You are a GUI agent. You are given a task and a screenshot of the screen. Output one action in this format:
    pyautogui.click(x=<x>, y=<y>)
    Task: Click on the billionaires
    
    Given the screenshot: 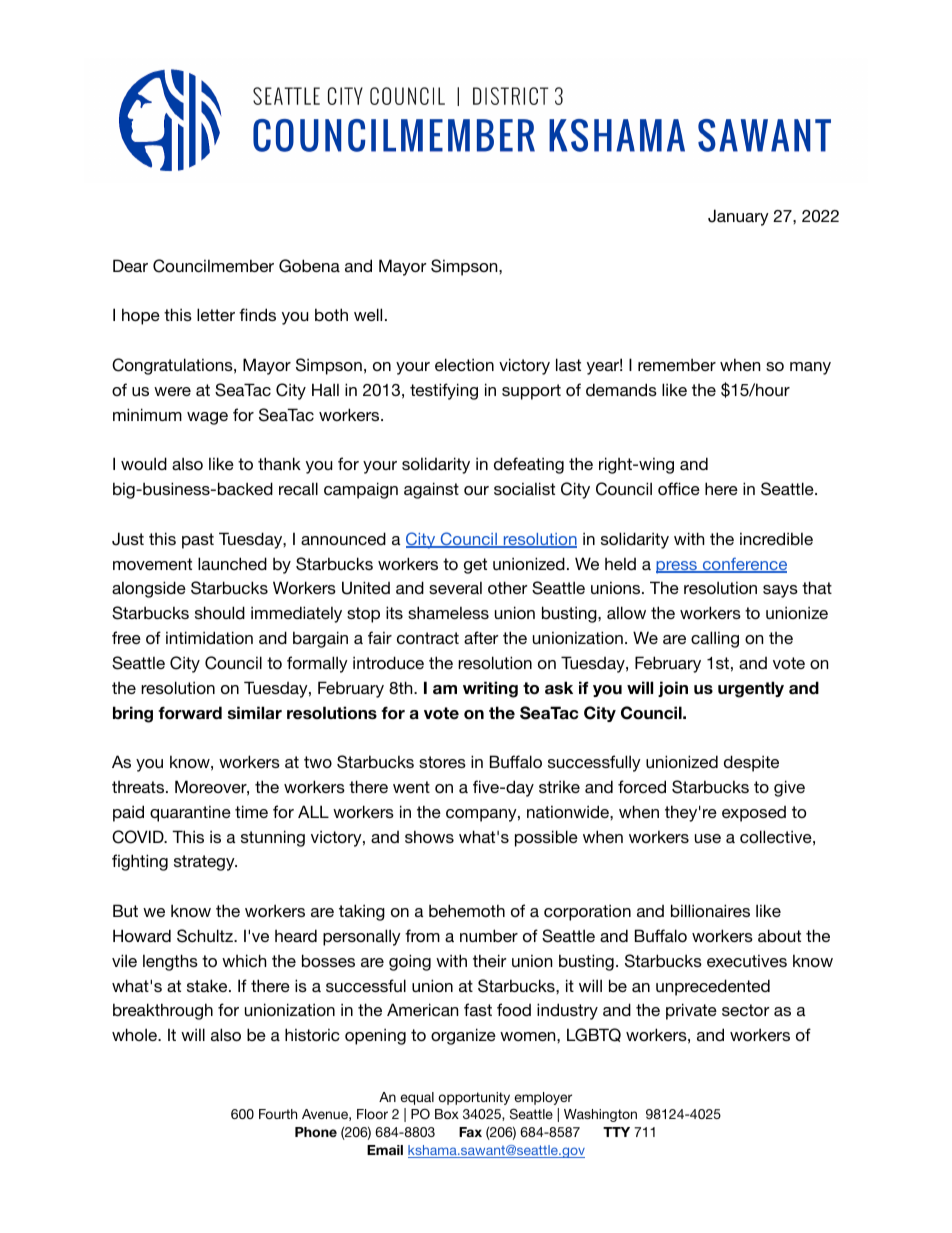 What is the action you would take?
    pyautogui.click(x=710, y=910)
